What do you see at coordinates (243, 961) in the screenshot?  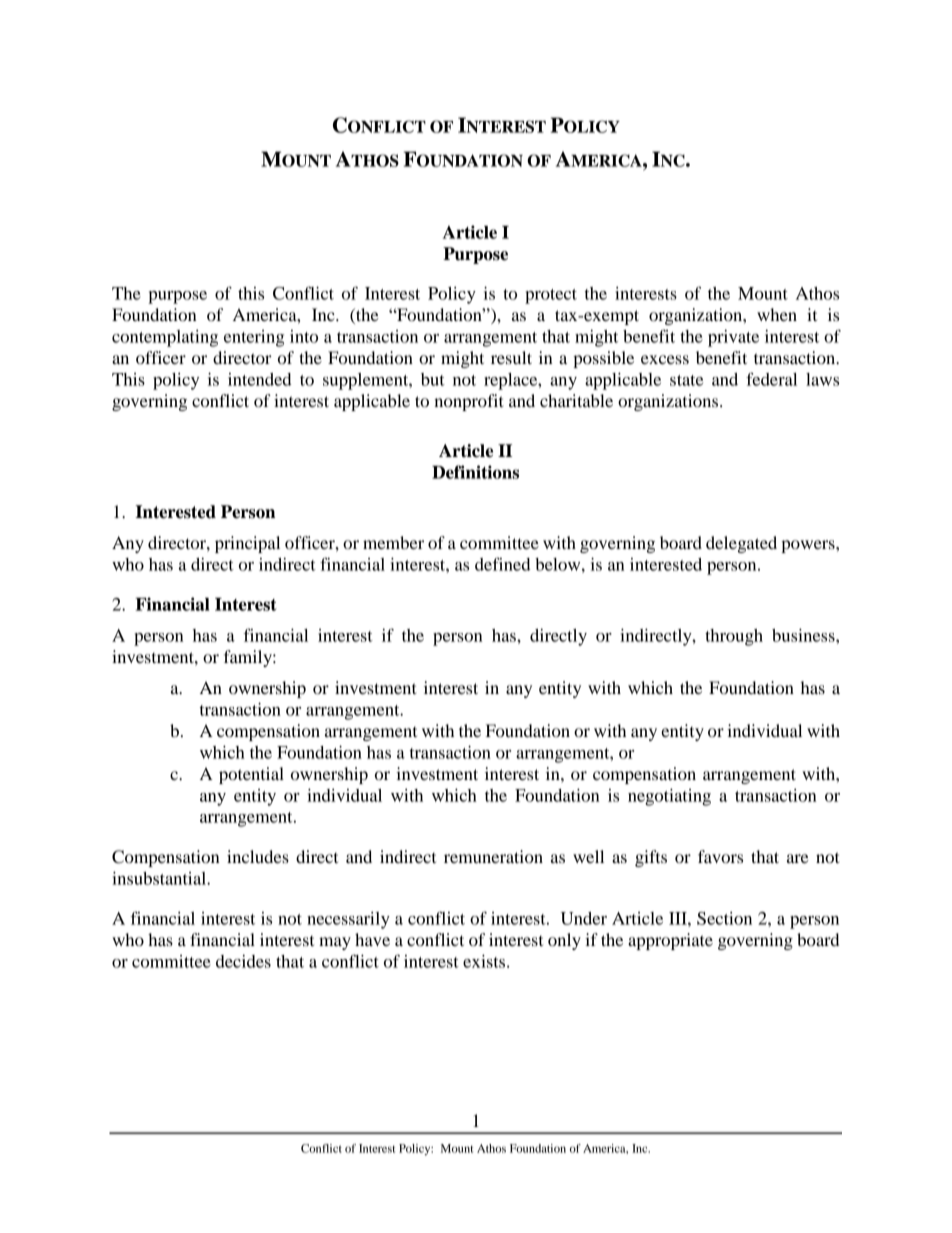 I see `decides` at bounding box center [243, 961].
